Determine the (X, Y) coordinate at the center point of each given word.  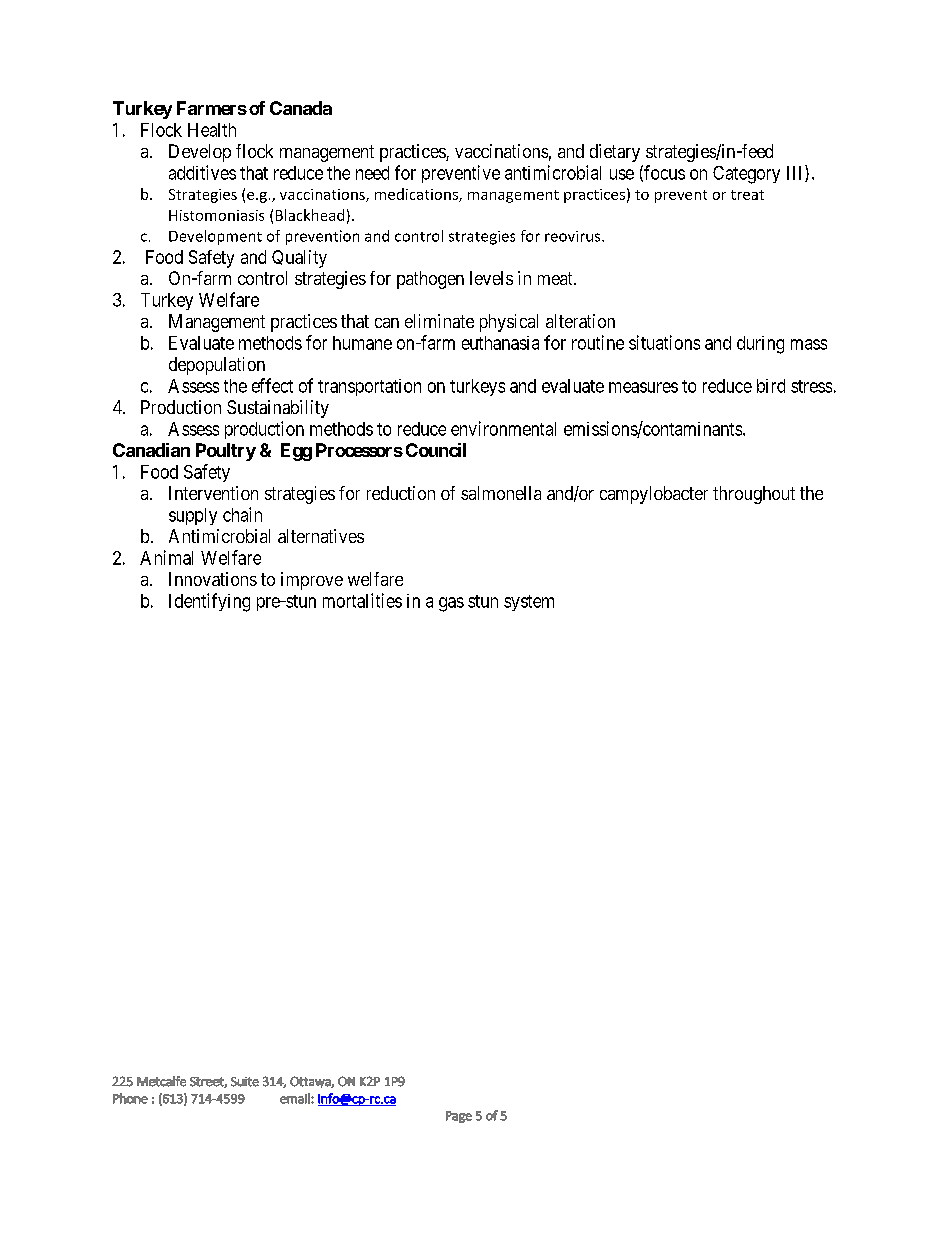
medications (417, 195)
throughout (754, 495)
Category (746, 175)
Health (212, 130)
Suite (245, 1082)
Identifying (209, 602)
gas (451, 604)
